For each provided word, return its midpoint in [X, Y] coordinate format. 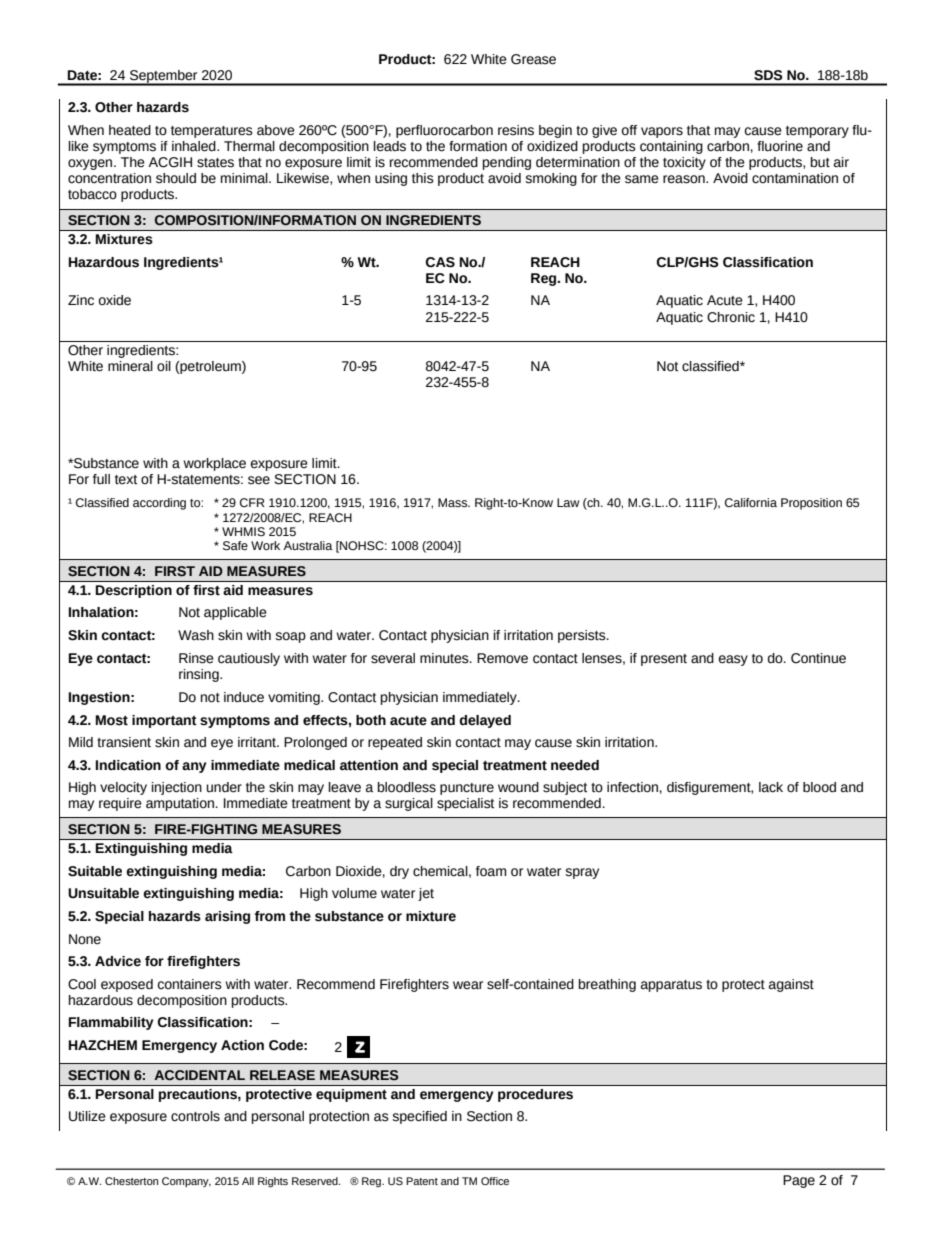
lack [771, 787]
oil [164, 366]
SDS [768, 75]
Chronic [731, 317]
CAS [440, 262]
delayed [485, 721]
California [751, 502]
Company [186, 1182]
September [164, 77]
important [164, 721]
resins [516, 130]
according [159, 504]
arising [227, 917]
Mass [454, 503]
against [791, 985]
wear [468, 985]
